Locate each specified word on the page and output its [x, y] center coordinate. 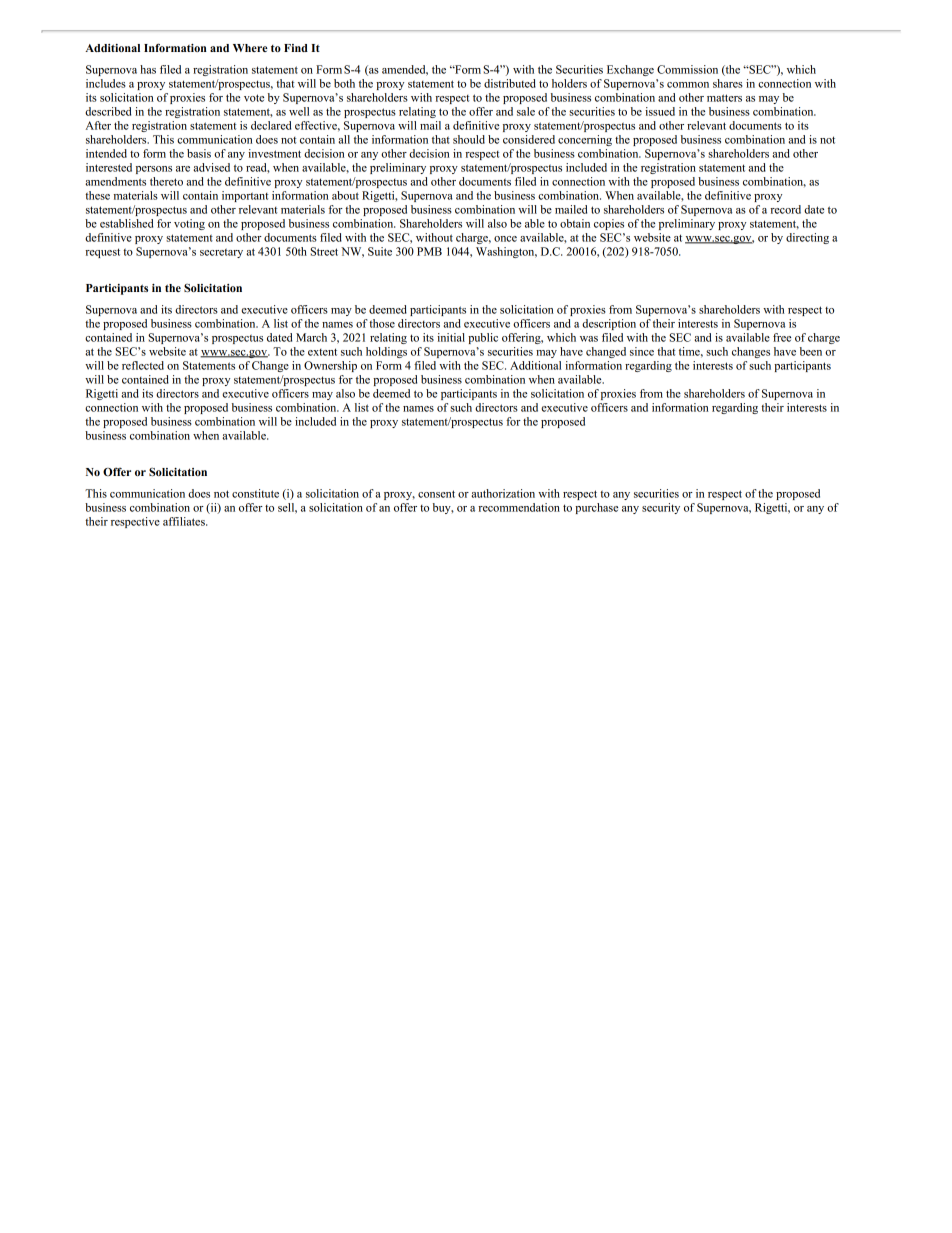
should [469, 139]
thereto [166, 181]
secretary [221, 253]
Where [250, 48]
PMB [429, 251]
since [642, 351]
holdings [386, 352]
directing [807, 238]
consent [436, 494]
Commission [687, 69]
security [661, 508]
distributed [510, 83]
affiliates [185, 521]
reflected [143, 365]
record [785, 209]
